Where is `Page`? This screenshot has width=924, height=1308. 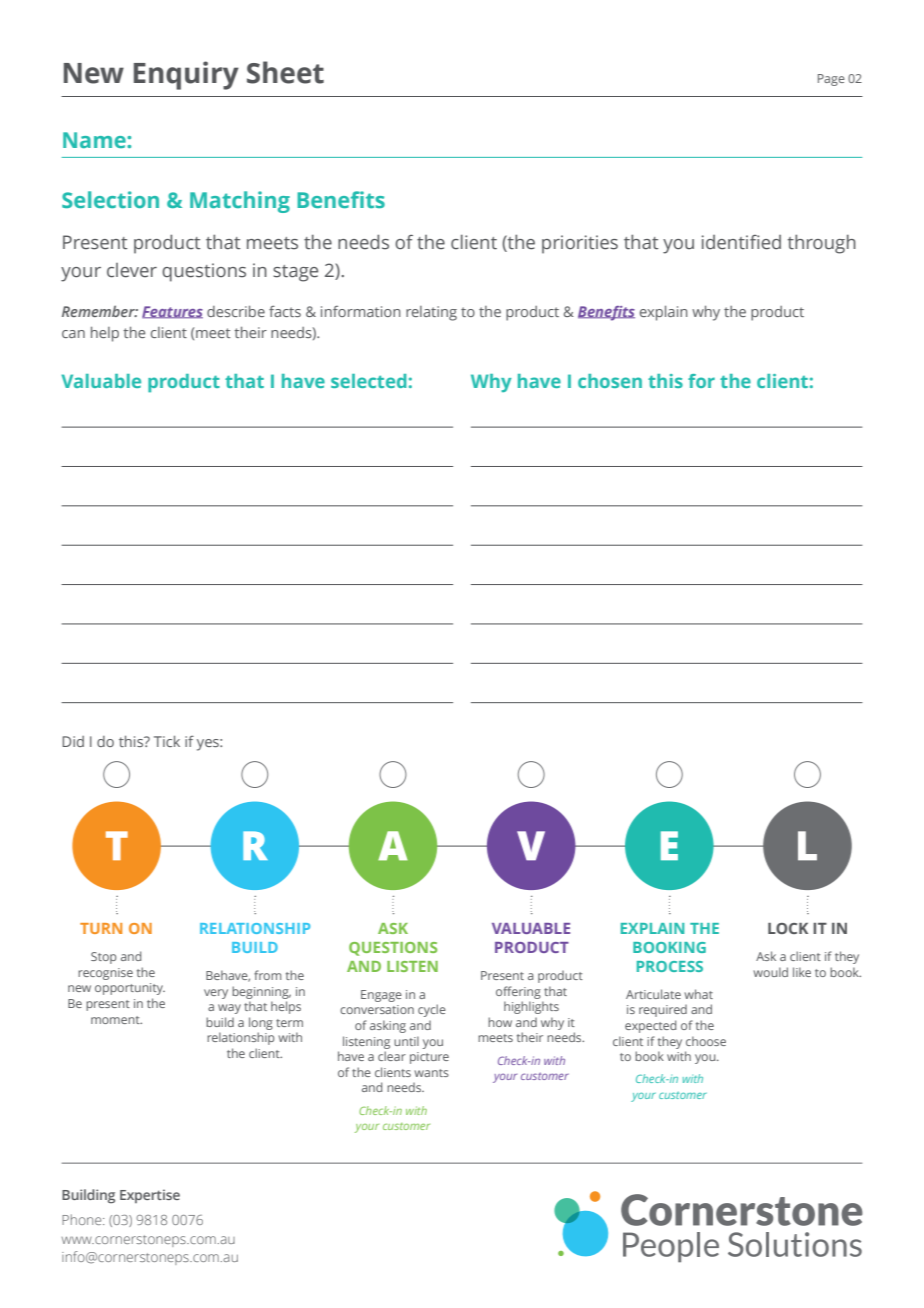 Page is located at coordinates (831, 80).
